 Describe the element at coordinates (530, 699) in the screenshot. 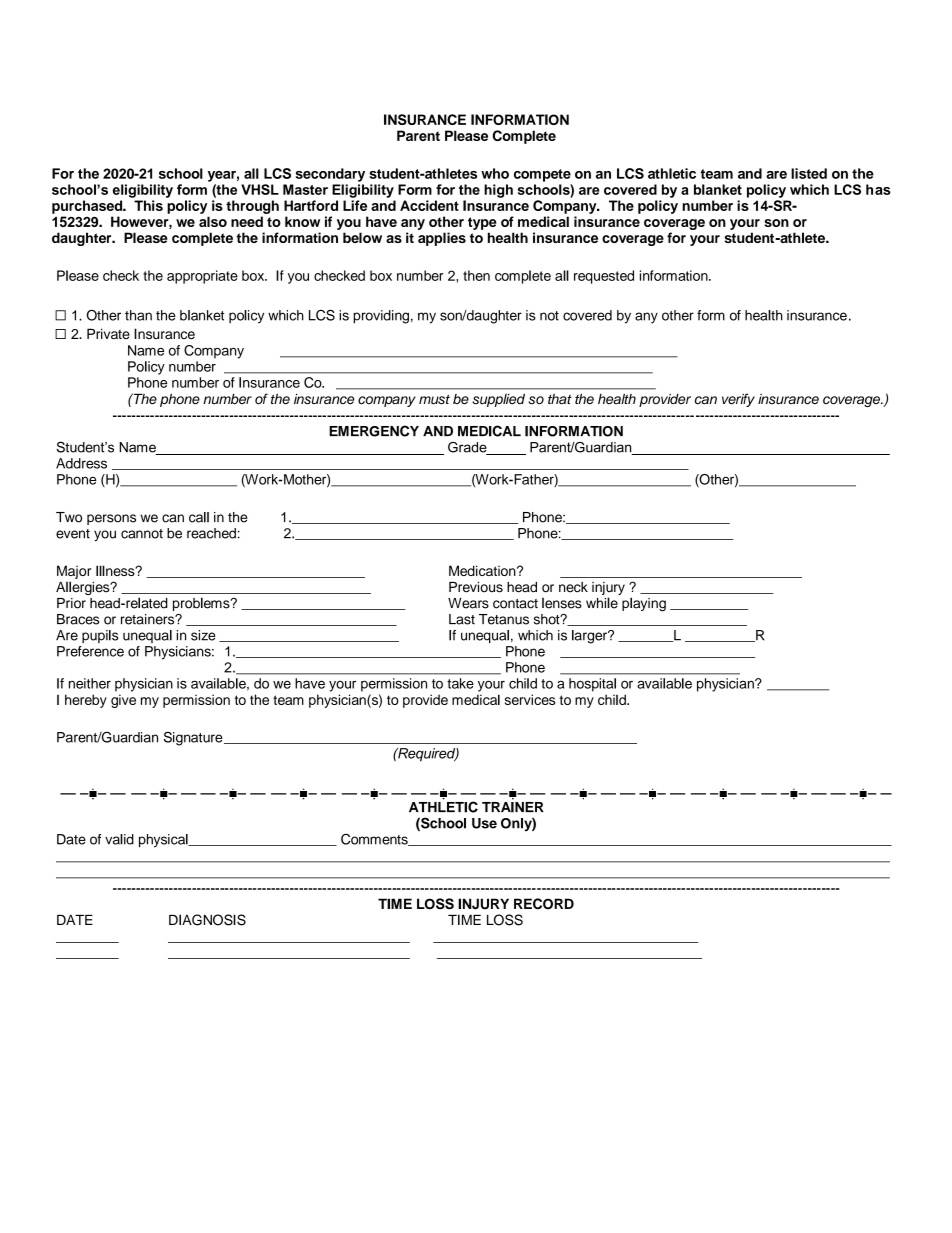

I see `services` at that location.
